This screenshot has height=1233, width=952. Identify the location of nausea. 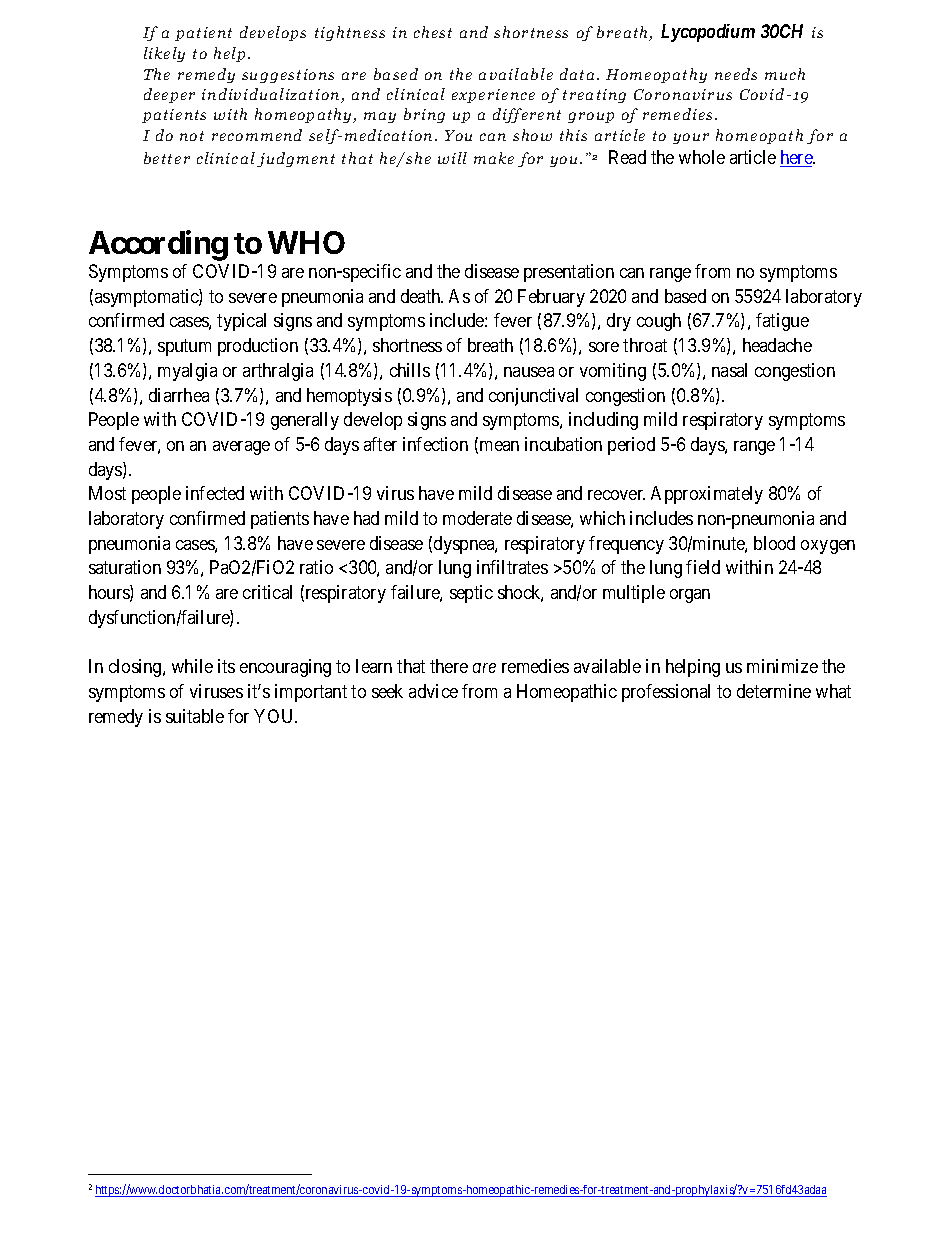
(529, 372).
